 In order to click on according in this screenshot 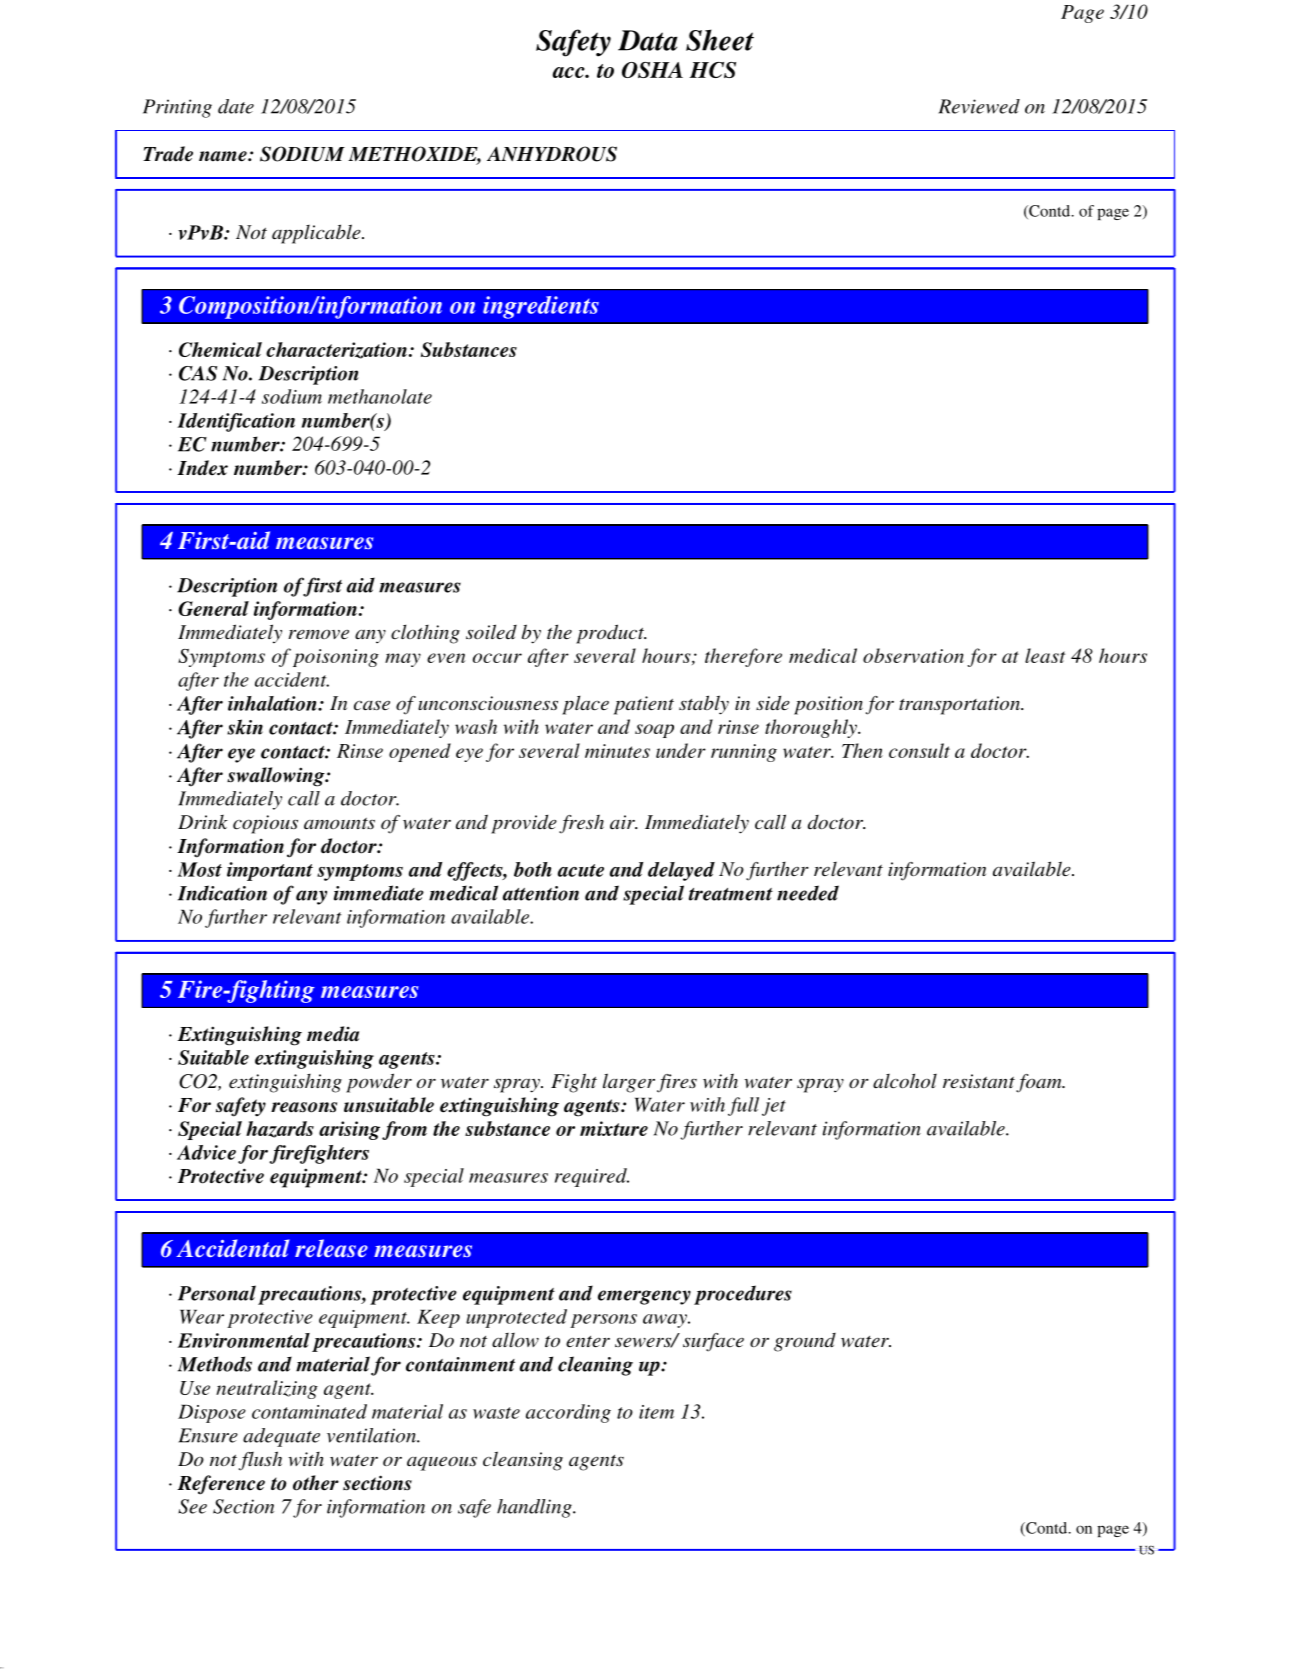, I will do `click(568, 1413)`.
